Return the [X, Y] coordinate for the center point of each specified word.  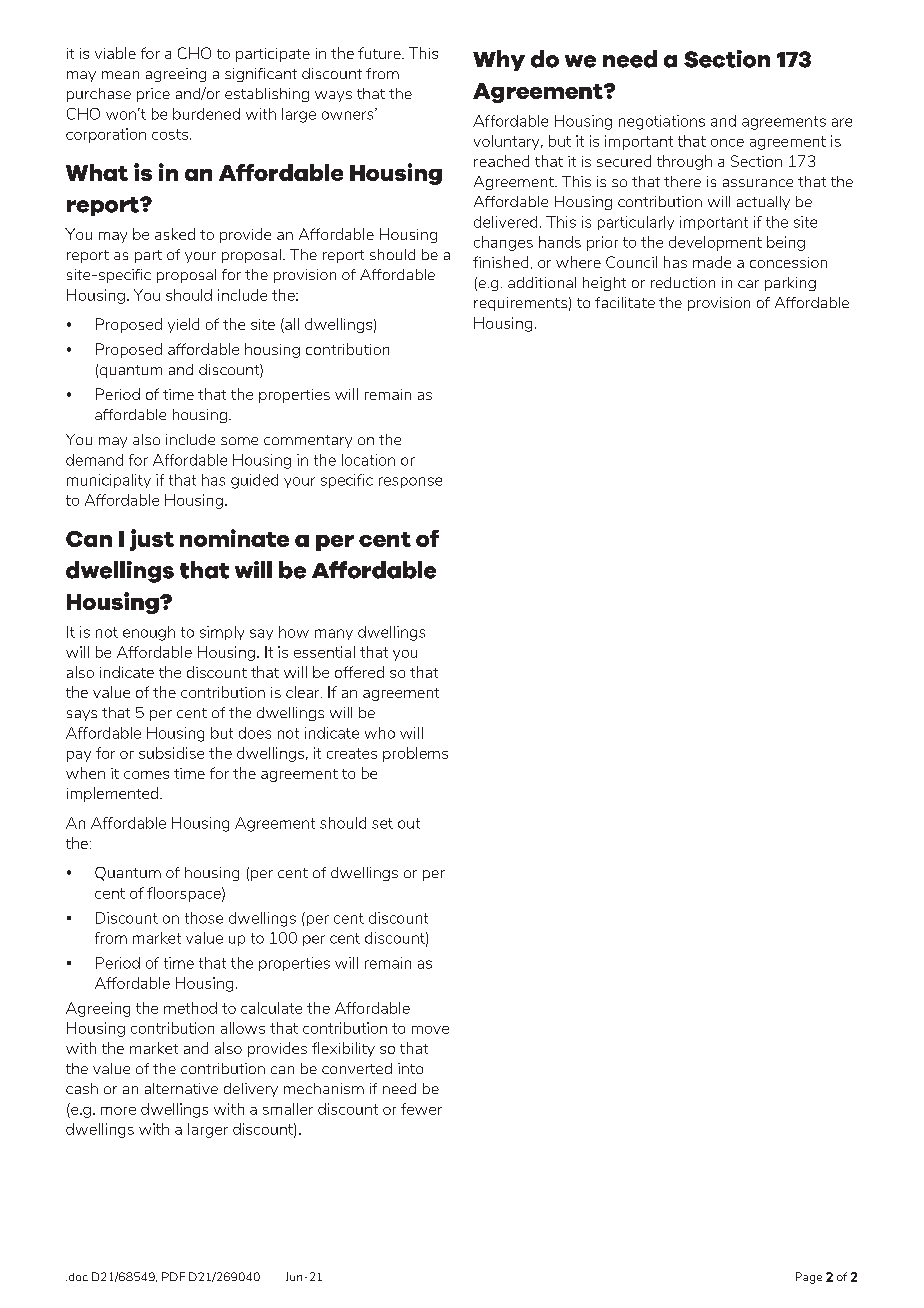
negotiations [662, 122]
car [748, 284]
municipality [109, 481]
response [410, 482]
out [409, 823]
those [204, 918]
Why [499, 60]
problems [415, 754]
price [153, 95]
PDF [173, 1276]
